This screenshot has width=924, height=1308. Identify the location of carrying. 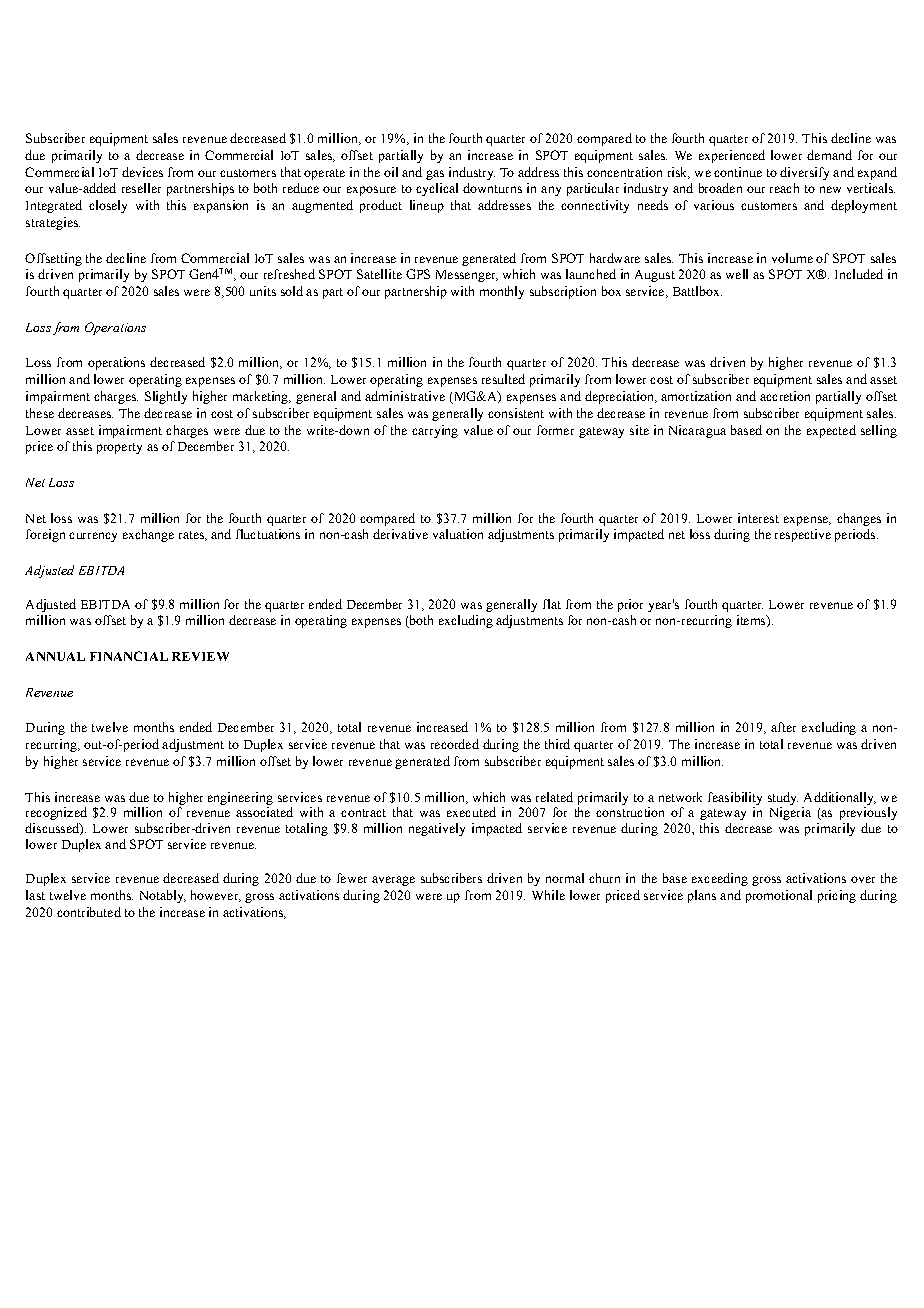
(435, 431).
